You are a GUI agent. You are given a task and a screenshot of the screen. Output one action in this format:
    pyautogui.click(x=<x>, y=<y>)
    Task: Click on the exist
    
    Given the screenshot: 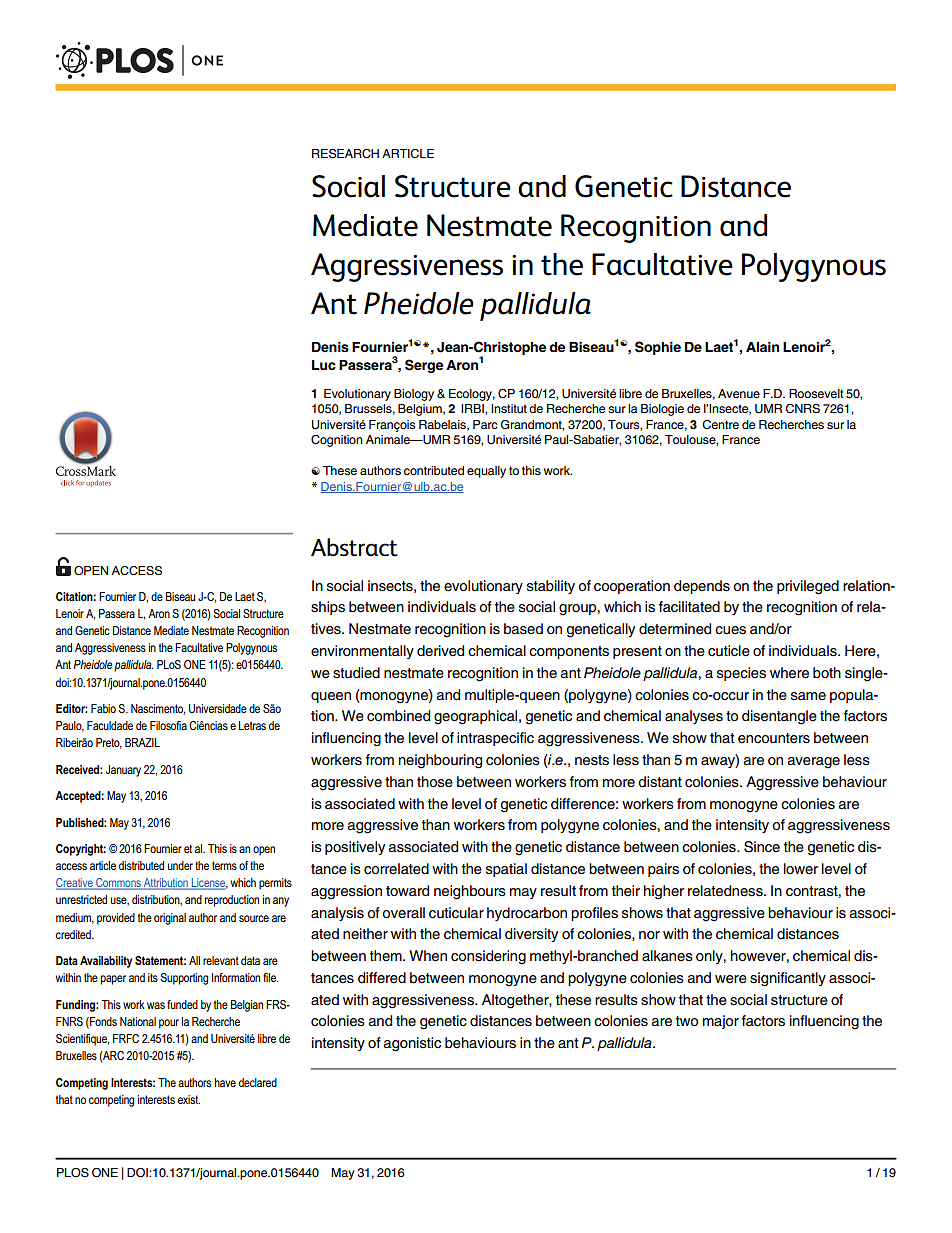 What is the action you would take?
    pyautogui.click(x=189, y=1099)
